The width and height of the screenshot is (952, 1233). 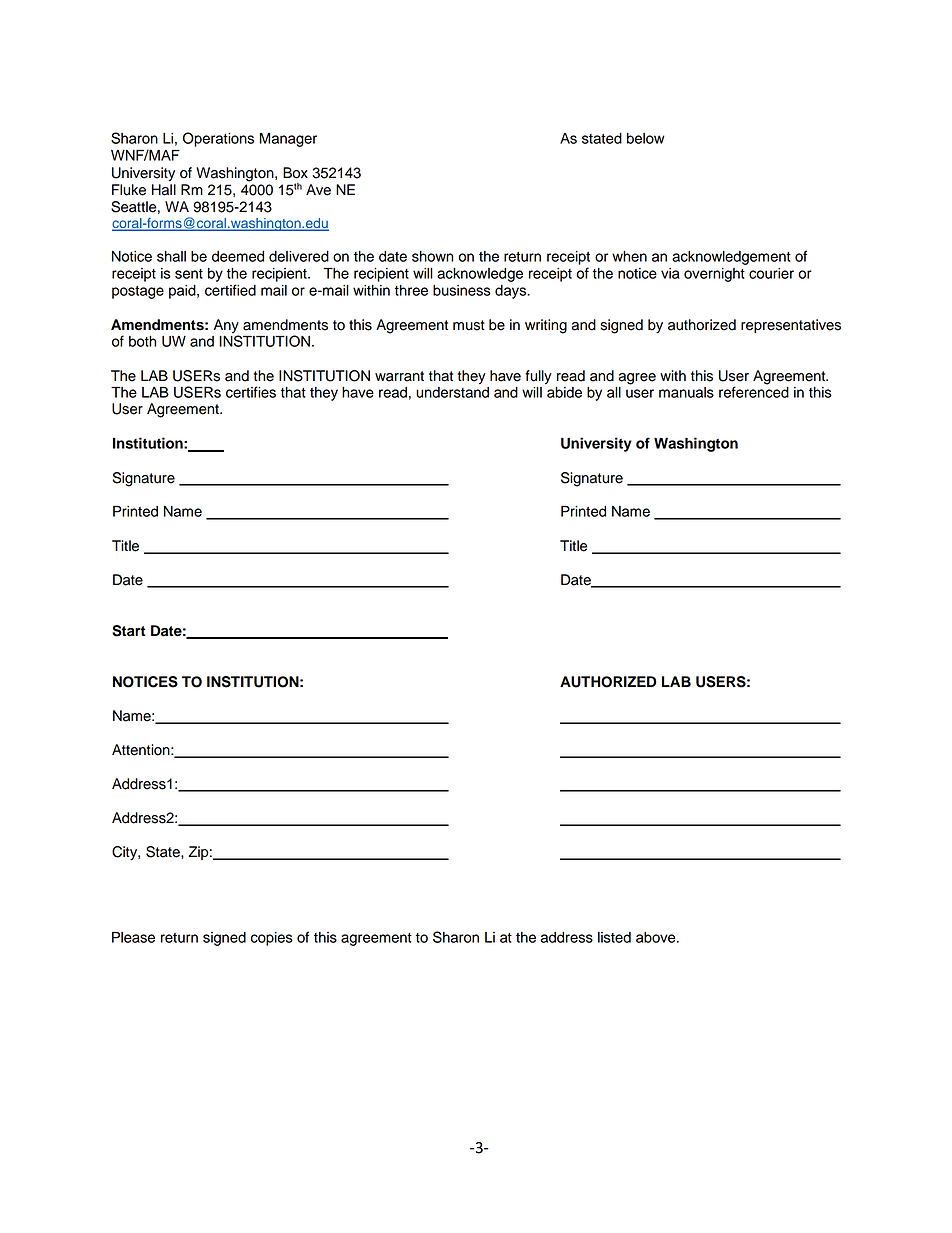 What do you see at coordinates (686, 392) in the screenshot?
I see `manuals` at bounding box center [686, 392].
